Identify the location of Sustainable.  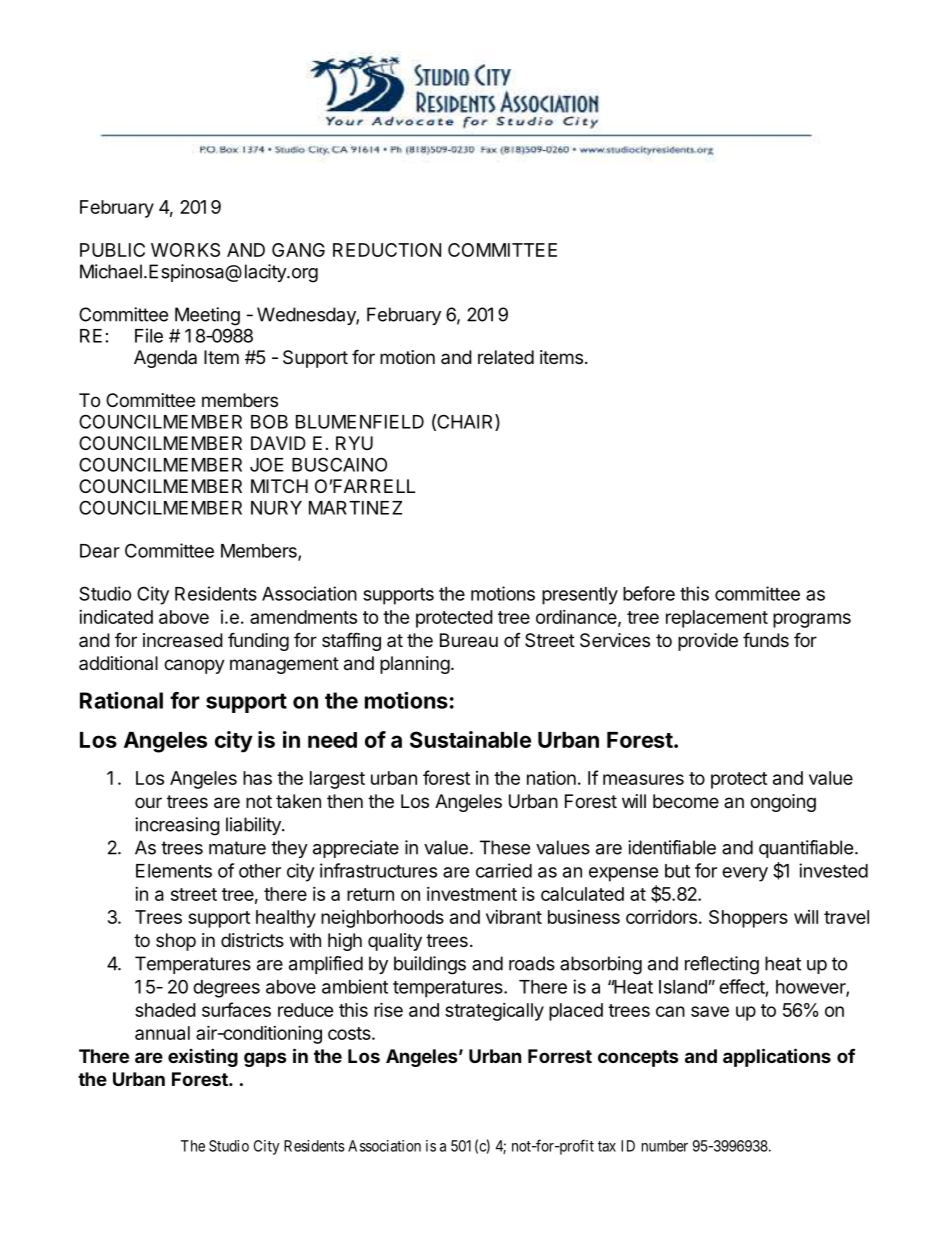
(470, 739).
